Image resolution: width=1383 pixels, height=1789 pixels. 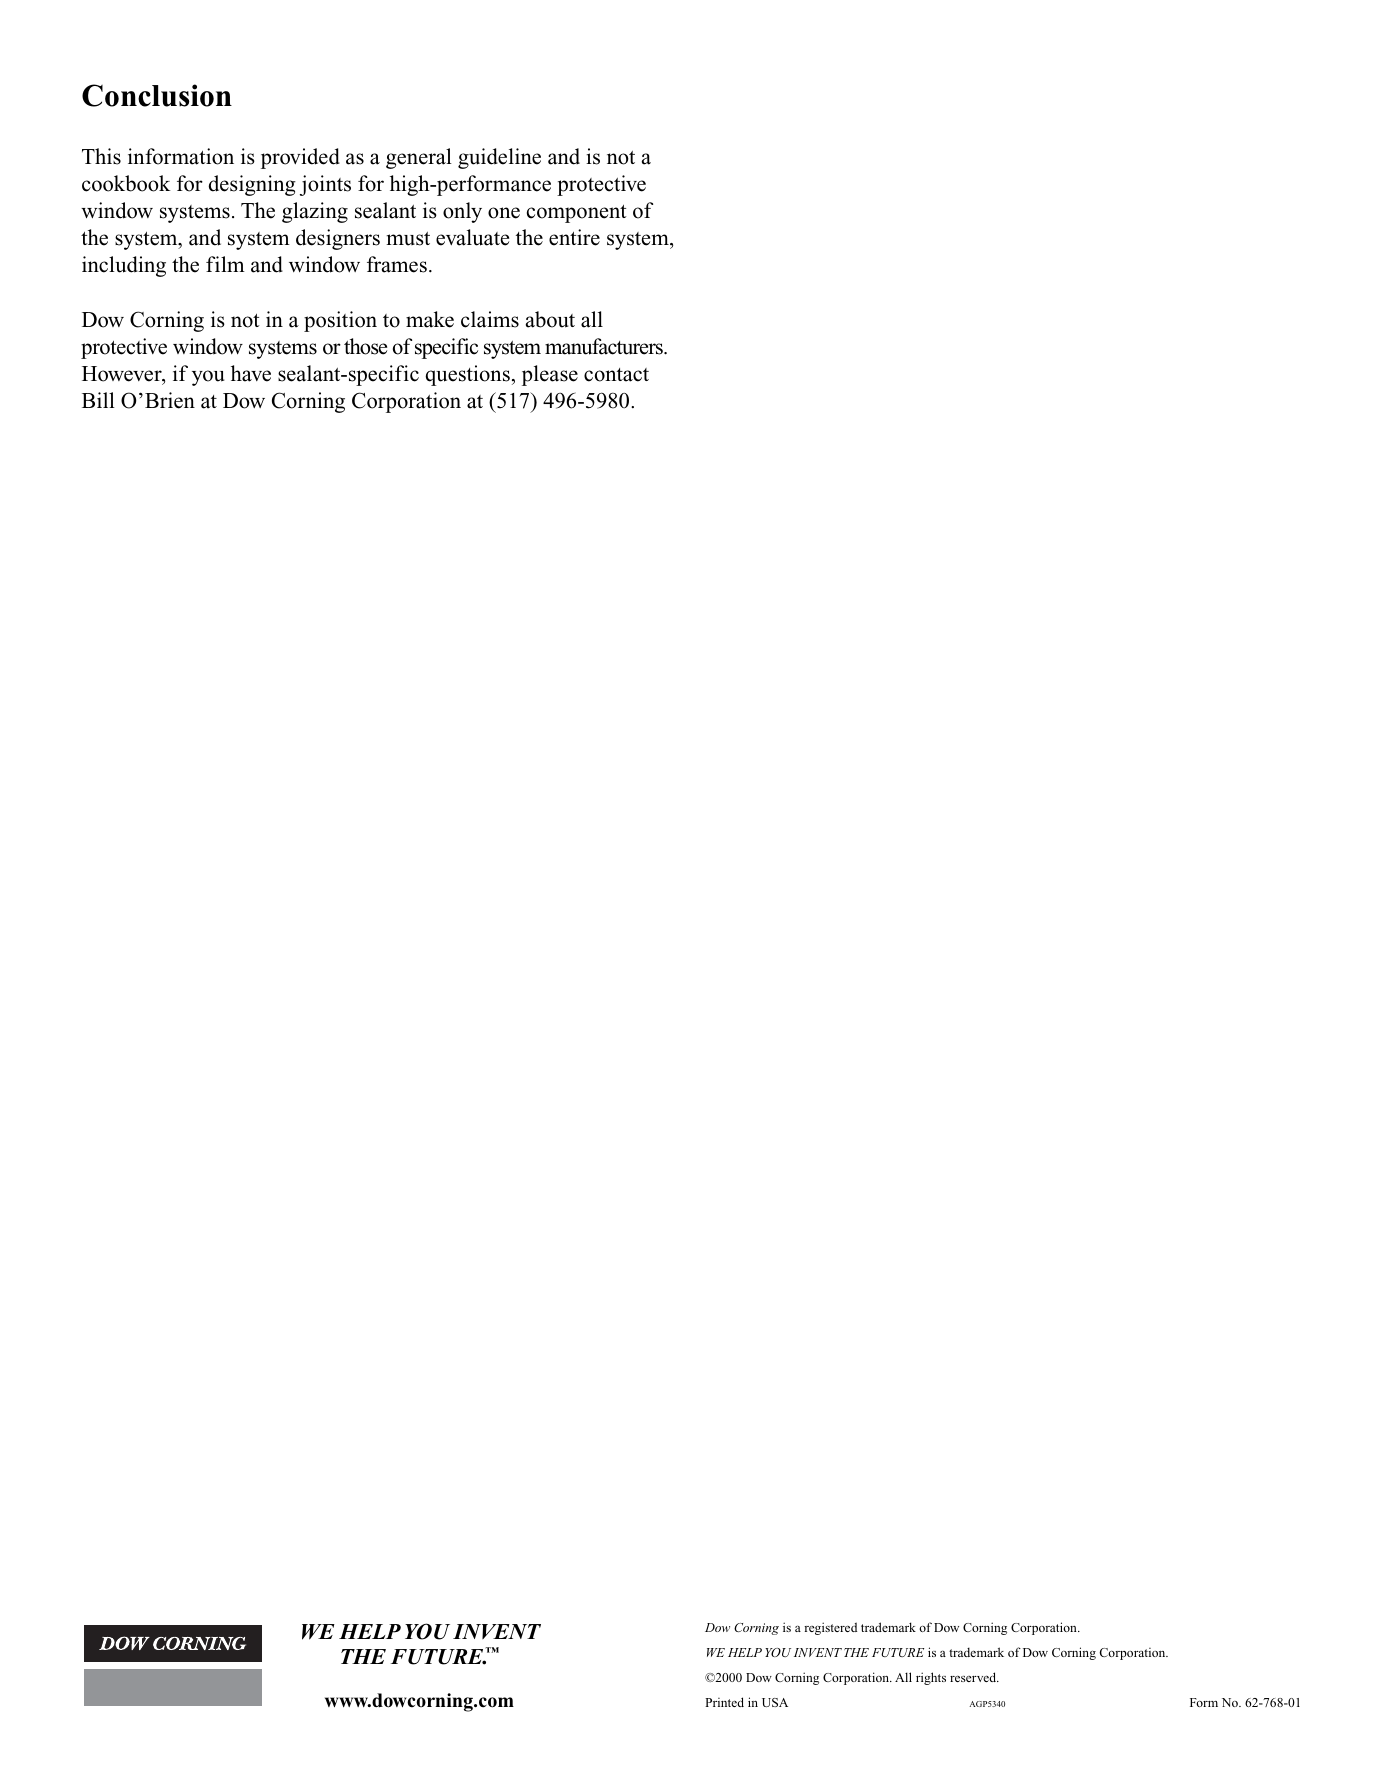 I want to click on designing, so click(x=252, y=185).
